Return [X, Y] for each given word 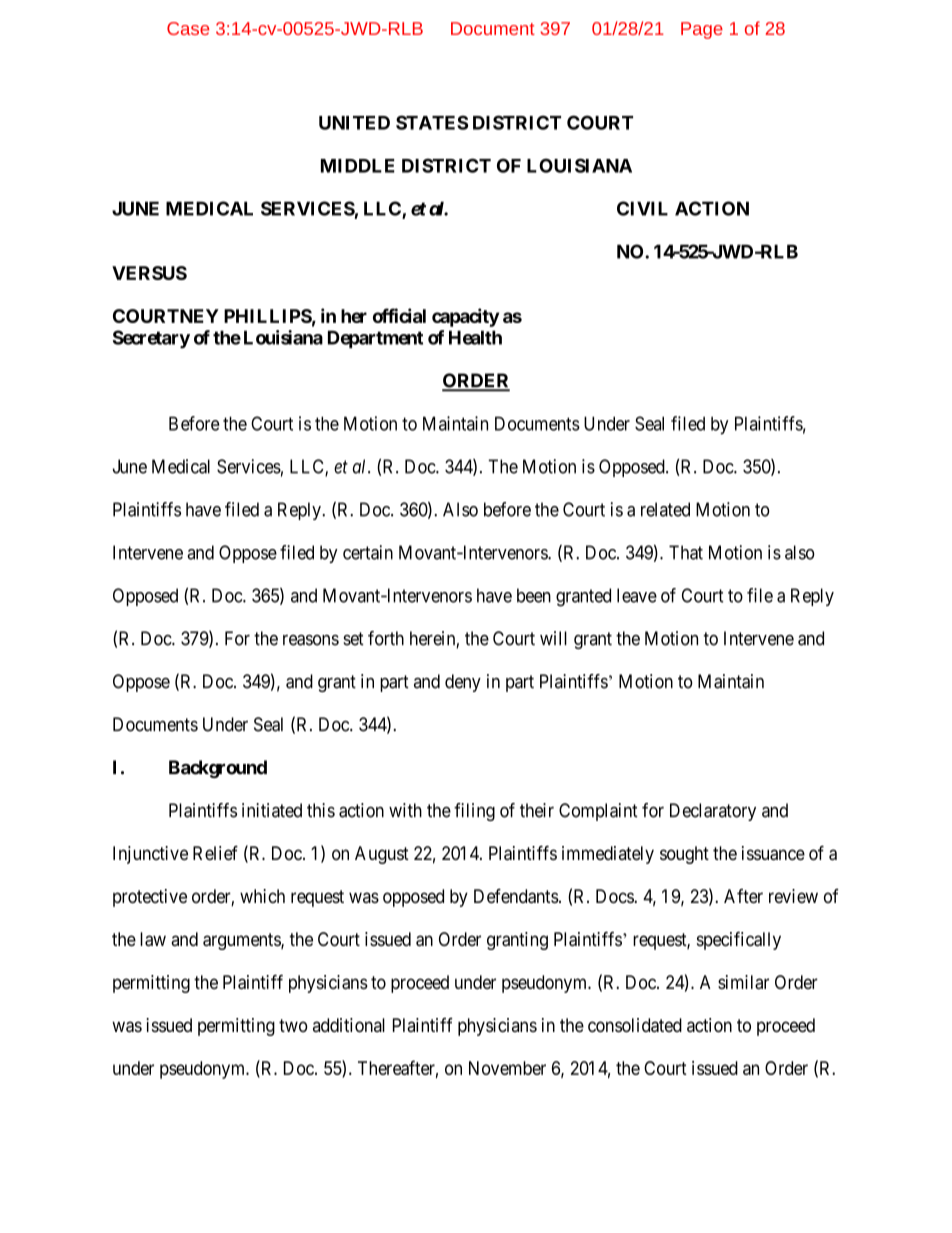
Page [702, 30]
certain [368, 552]
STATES [432, 122]
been [534, 595]
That [686, 552]
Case [188, 28]
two [293, 1025]
